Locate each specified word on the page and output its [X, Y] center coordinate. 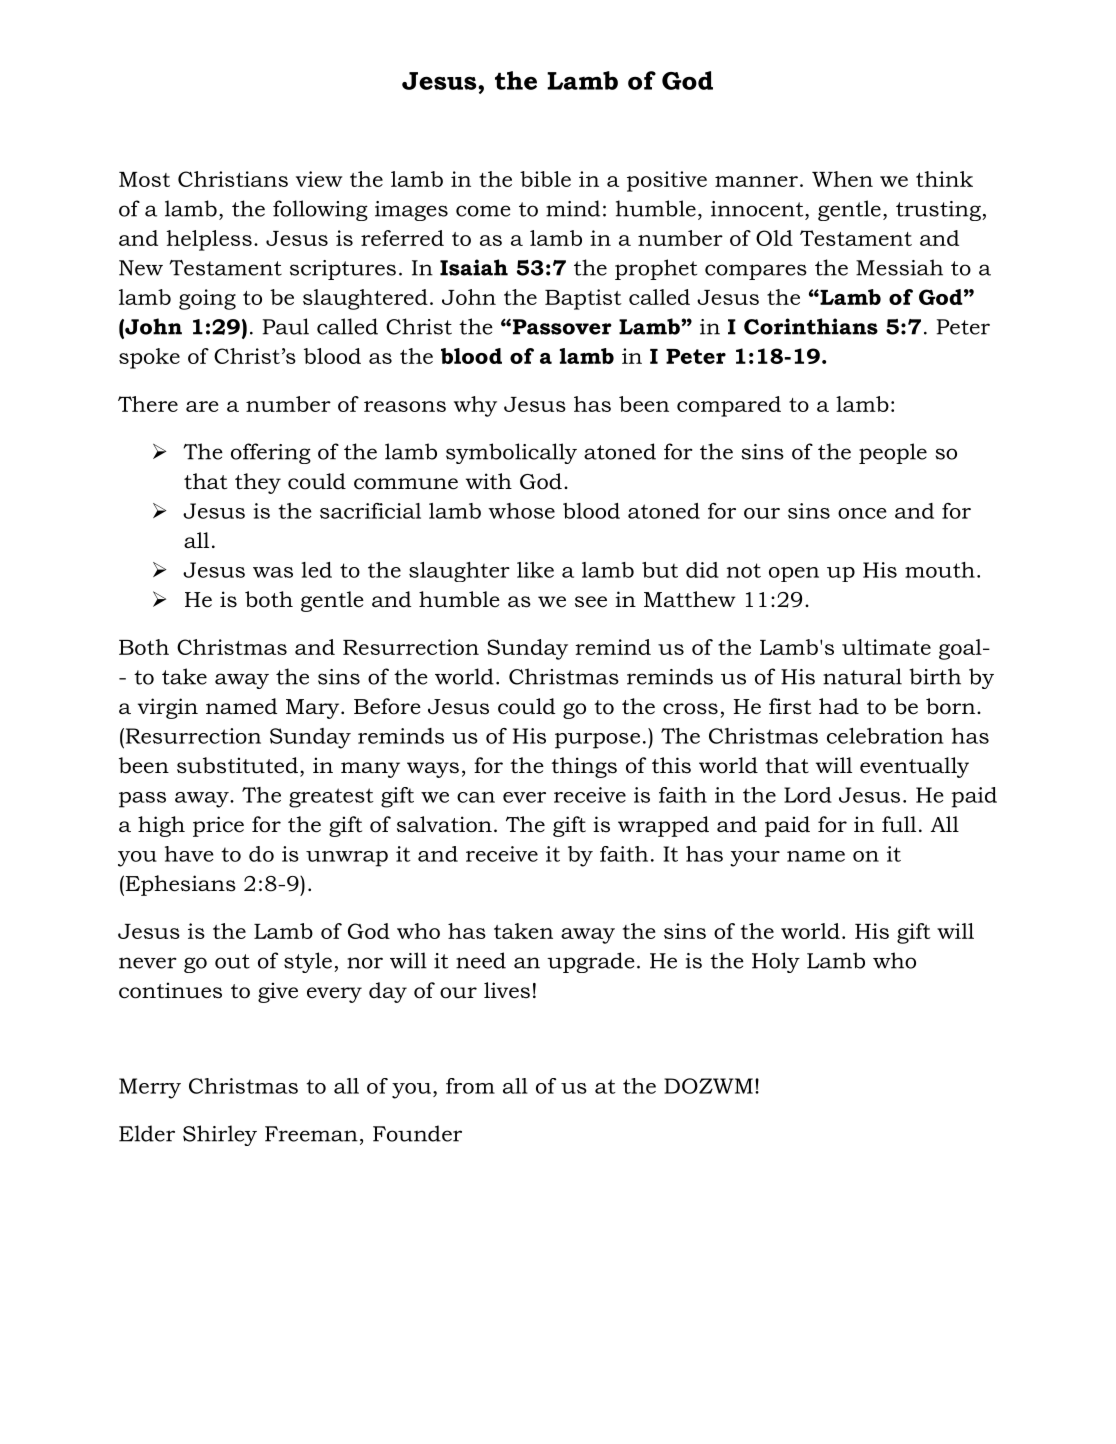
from [470, 1086]
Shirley [220, 1135]
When [842, 179]
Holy [776, 962]
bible [545, 179]
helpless [209, 240]
